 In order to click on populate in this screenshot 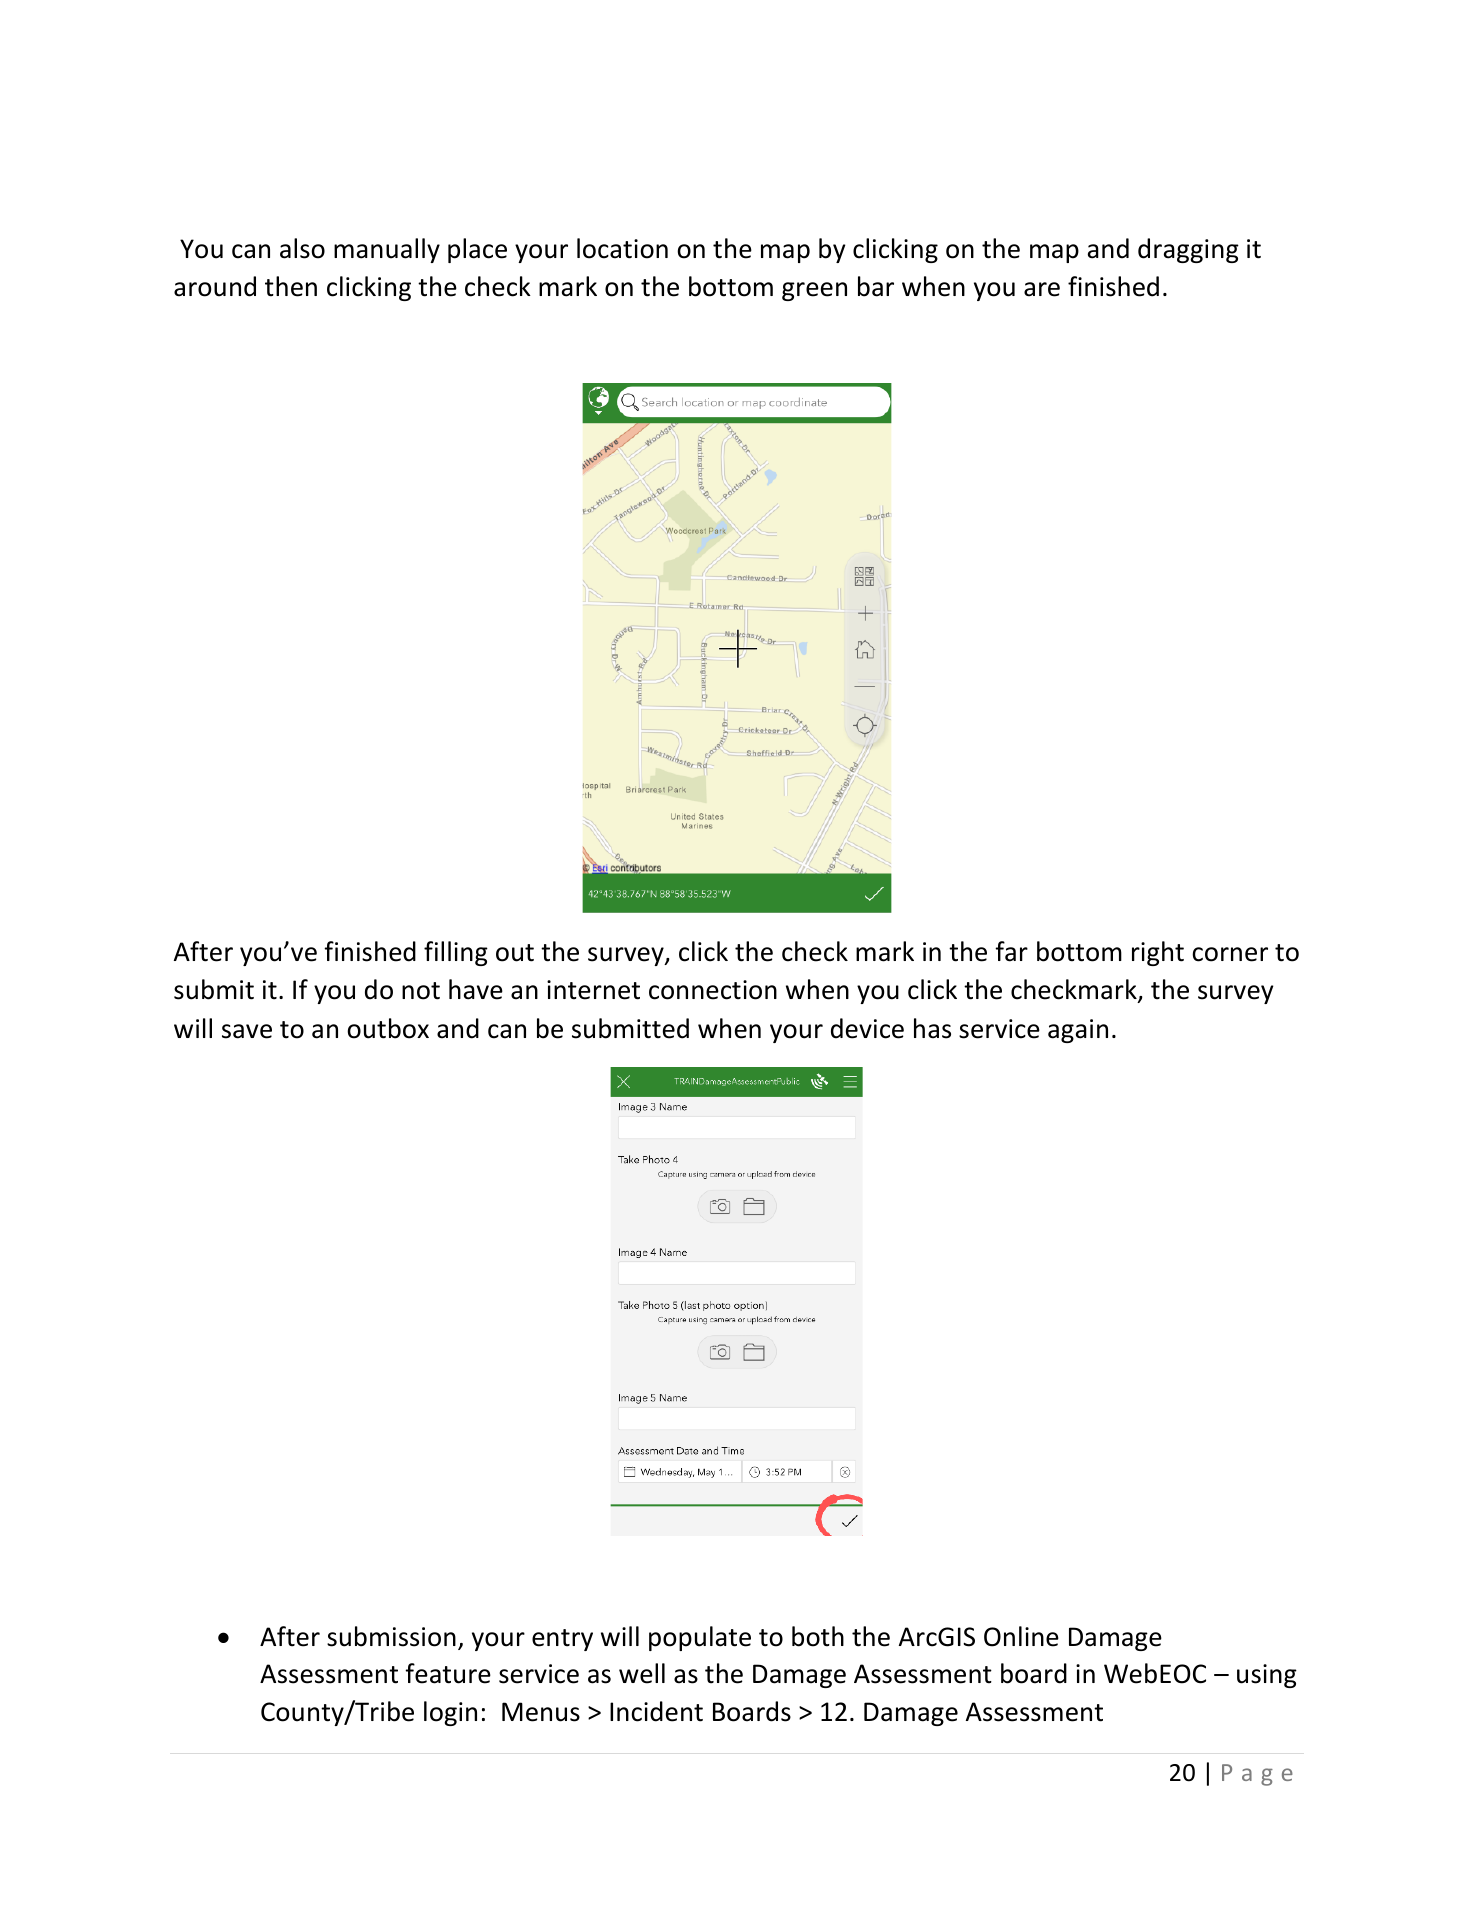, I will do `click(700, 1638)`.
